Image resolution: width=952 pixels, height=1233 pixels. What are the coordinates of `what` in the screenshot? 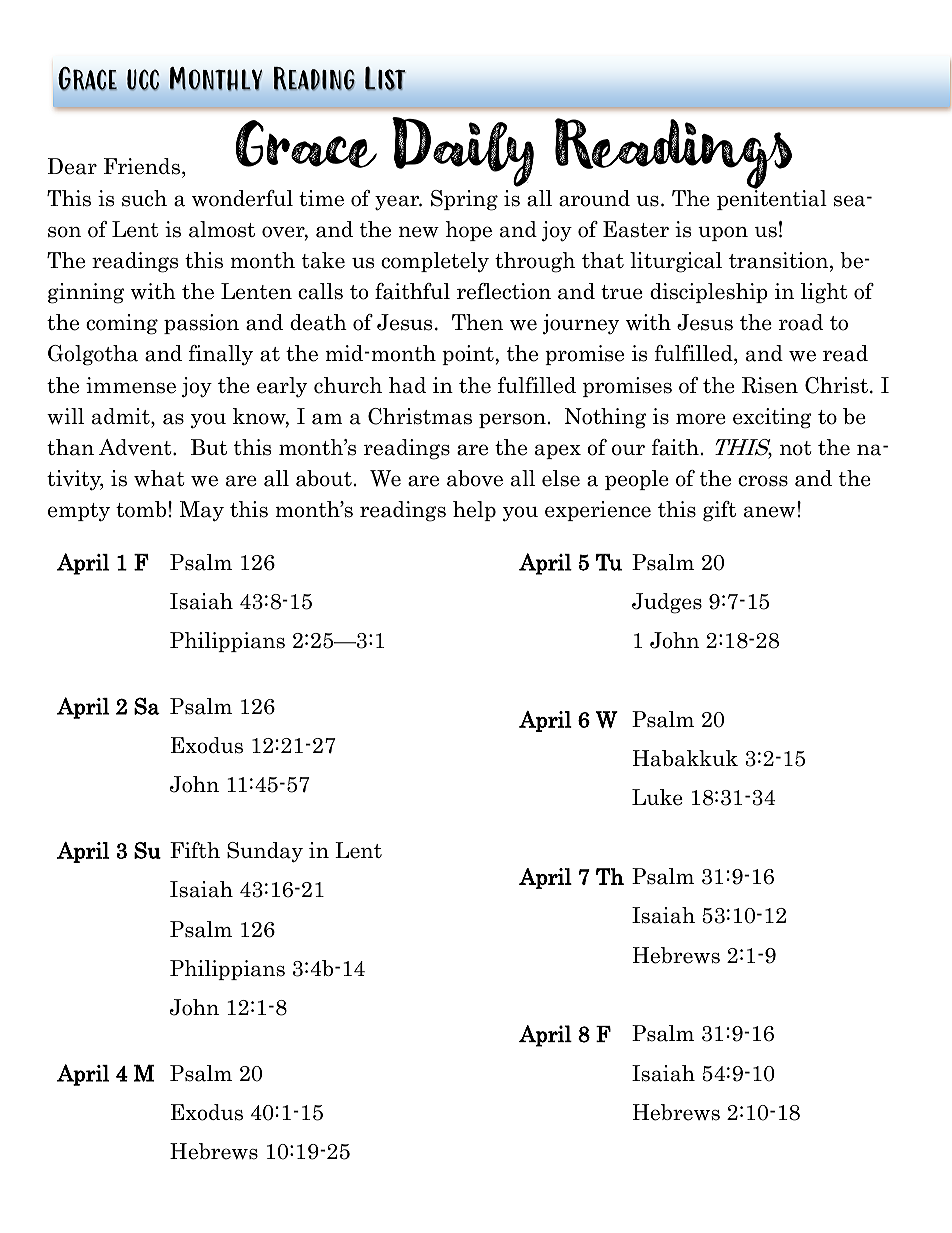 It's located at (159, 478).
